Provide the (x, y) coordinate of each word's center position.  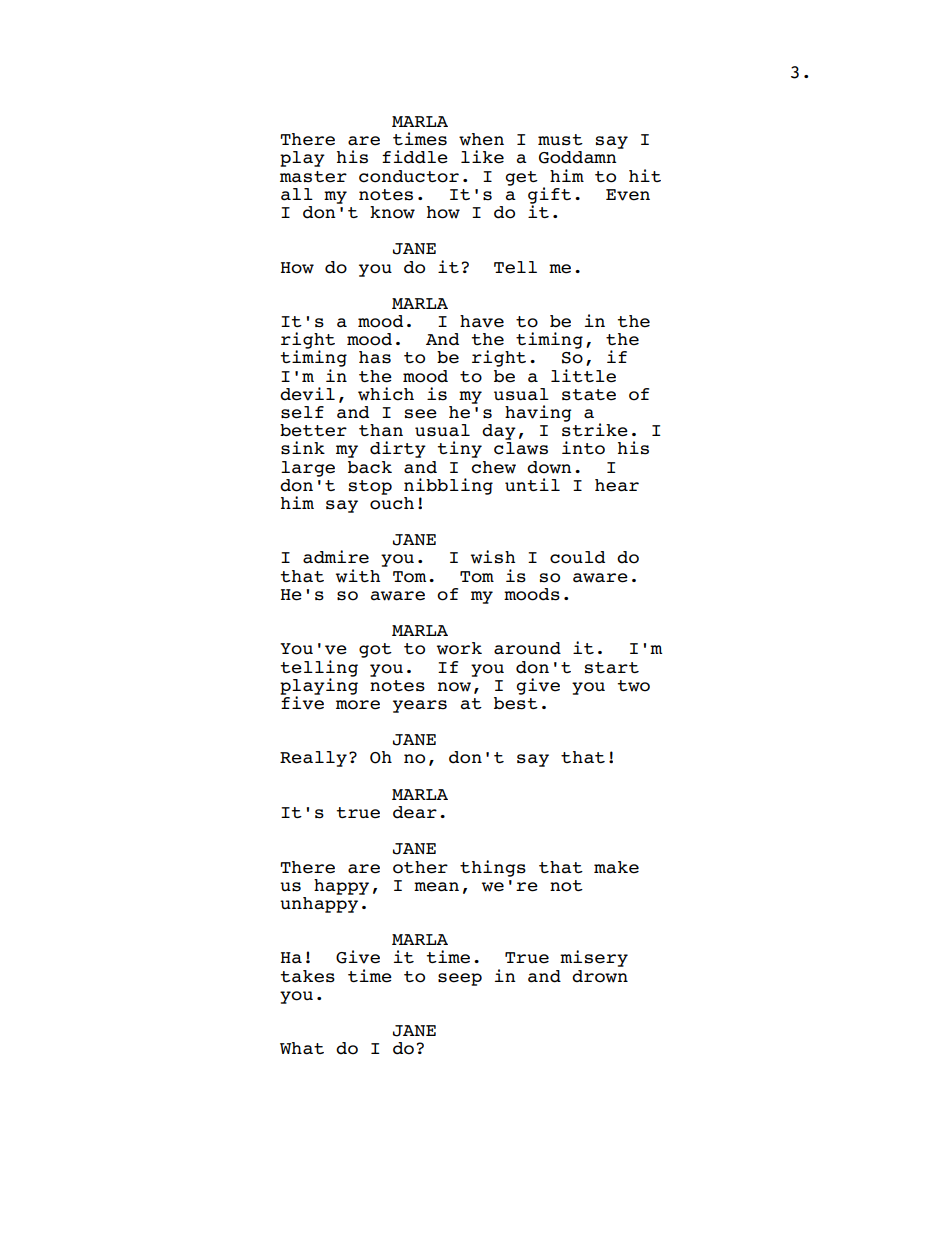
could (577, 557)
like (482, 157)
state (589, 395)
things (493, 868)
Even (628, 195)
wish (493, 557)
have (482, 321)
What (302, 1048)
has (375, 357)
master (313, 177)
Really (313, 759)
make (616, 867)
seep (460, 979)
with (358, 576)
